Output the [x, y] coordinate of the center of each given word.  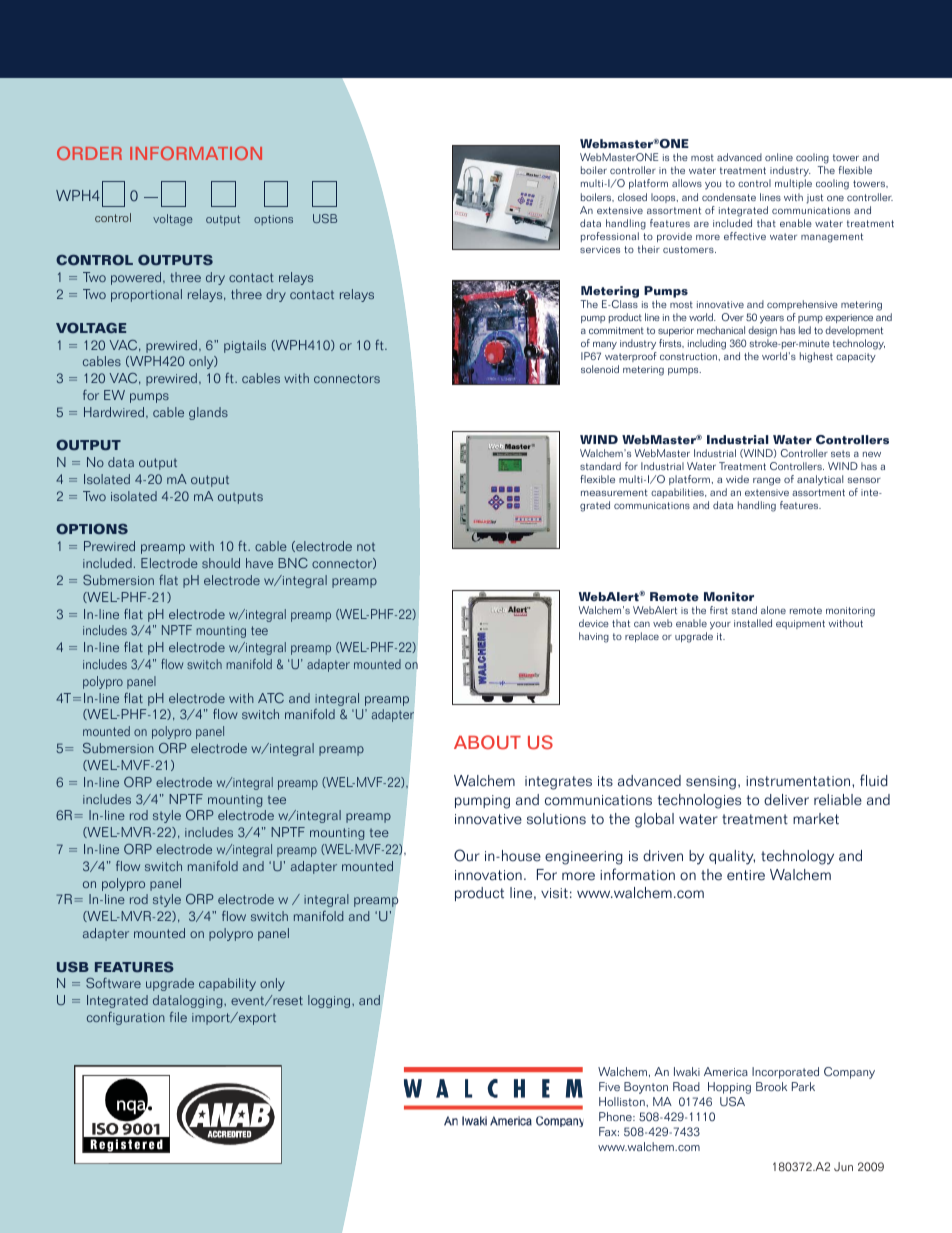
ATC [271, 698]
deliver [786, 800]
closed [632, 197]
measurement [614, 492]
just [815, 199]
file [178, 1017]
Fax [609, 1131]
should [221, 563]
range [767, 481]
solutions [556, 819]
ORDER [89, 153]
